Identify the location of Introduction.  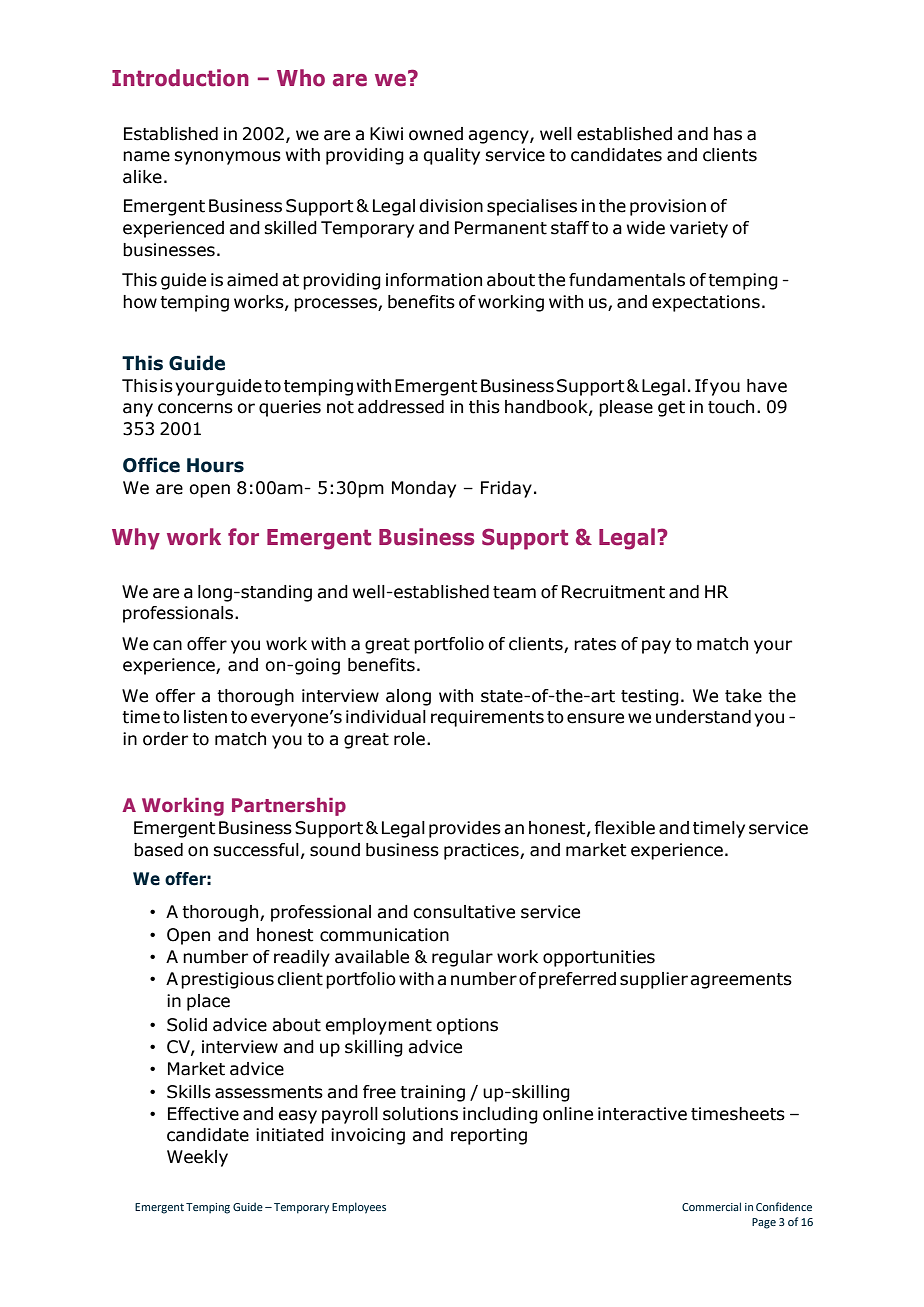
(180, 78).
